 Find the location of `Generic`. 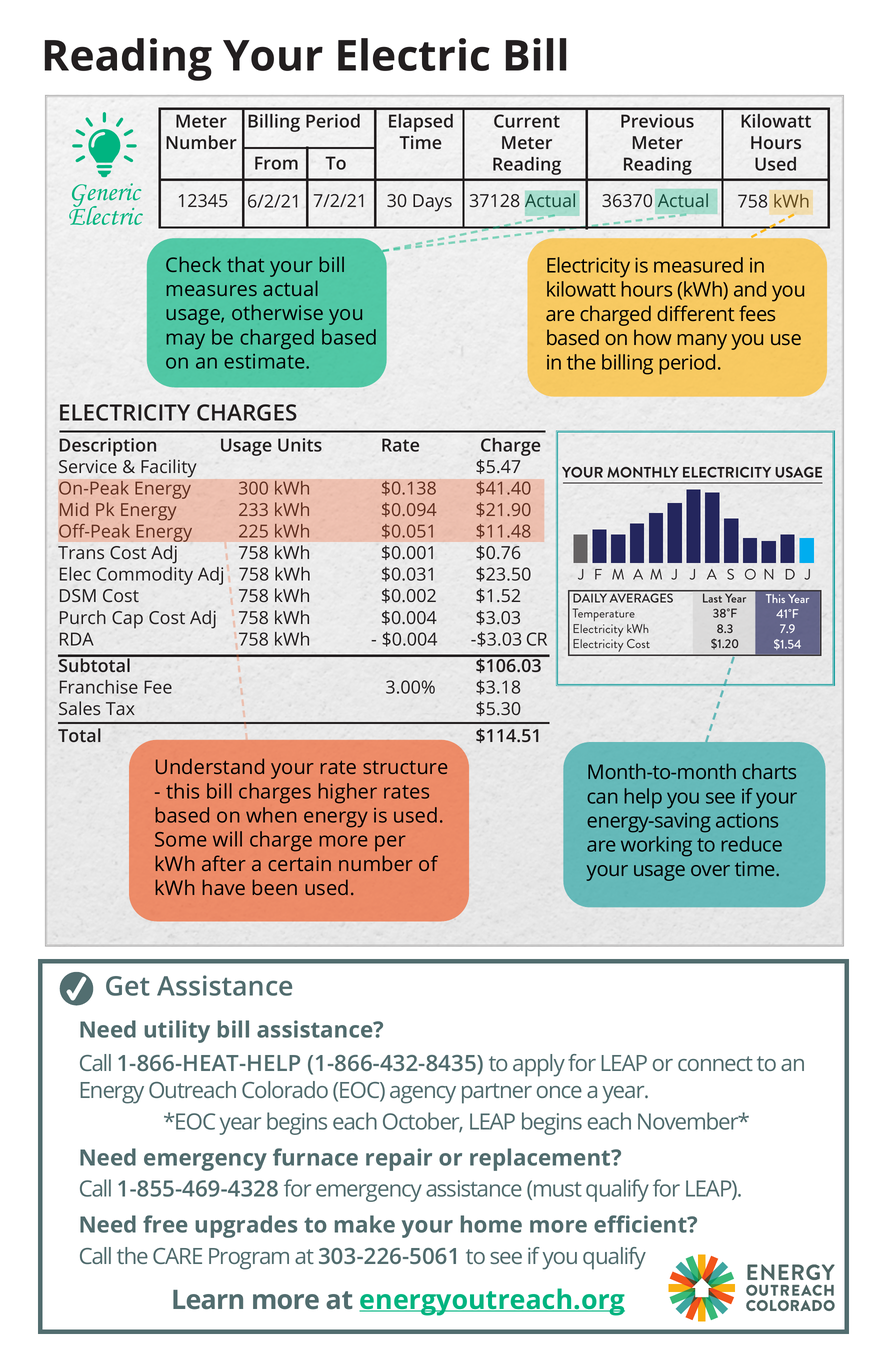

Generic is located at coordinates (106, 196).
